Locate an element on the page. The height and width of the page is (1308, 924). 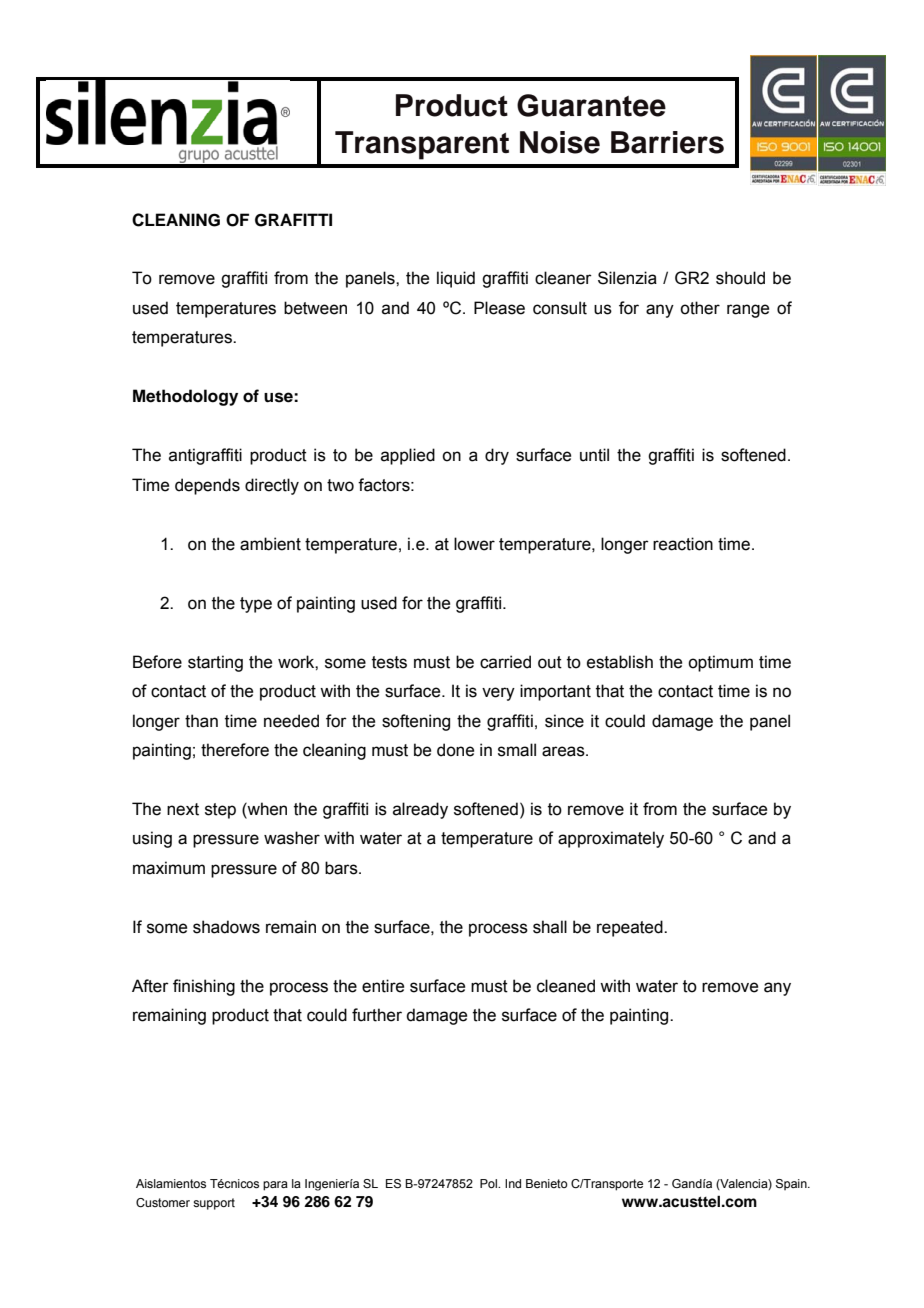
Pol is located at coordinates (489, 1183).
